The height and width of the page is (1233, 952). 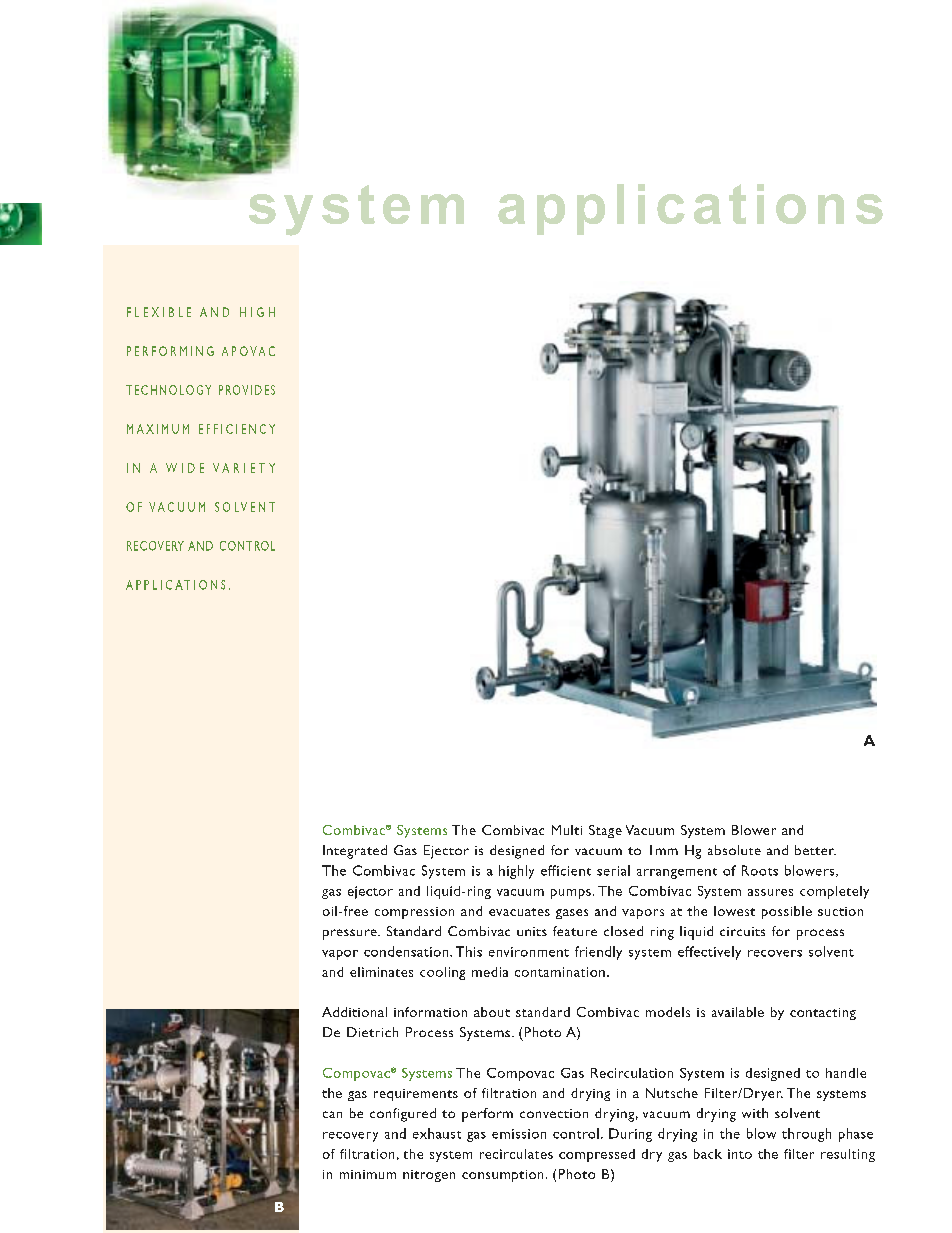 What do you see at coordinates (806, 1135) in the page?
I see `through` at bounding box center [806, 1135].
